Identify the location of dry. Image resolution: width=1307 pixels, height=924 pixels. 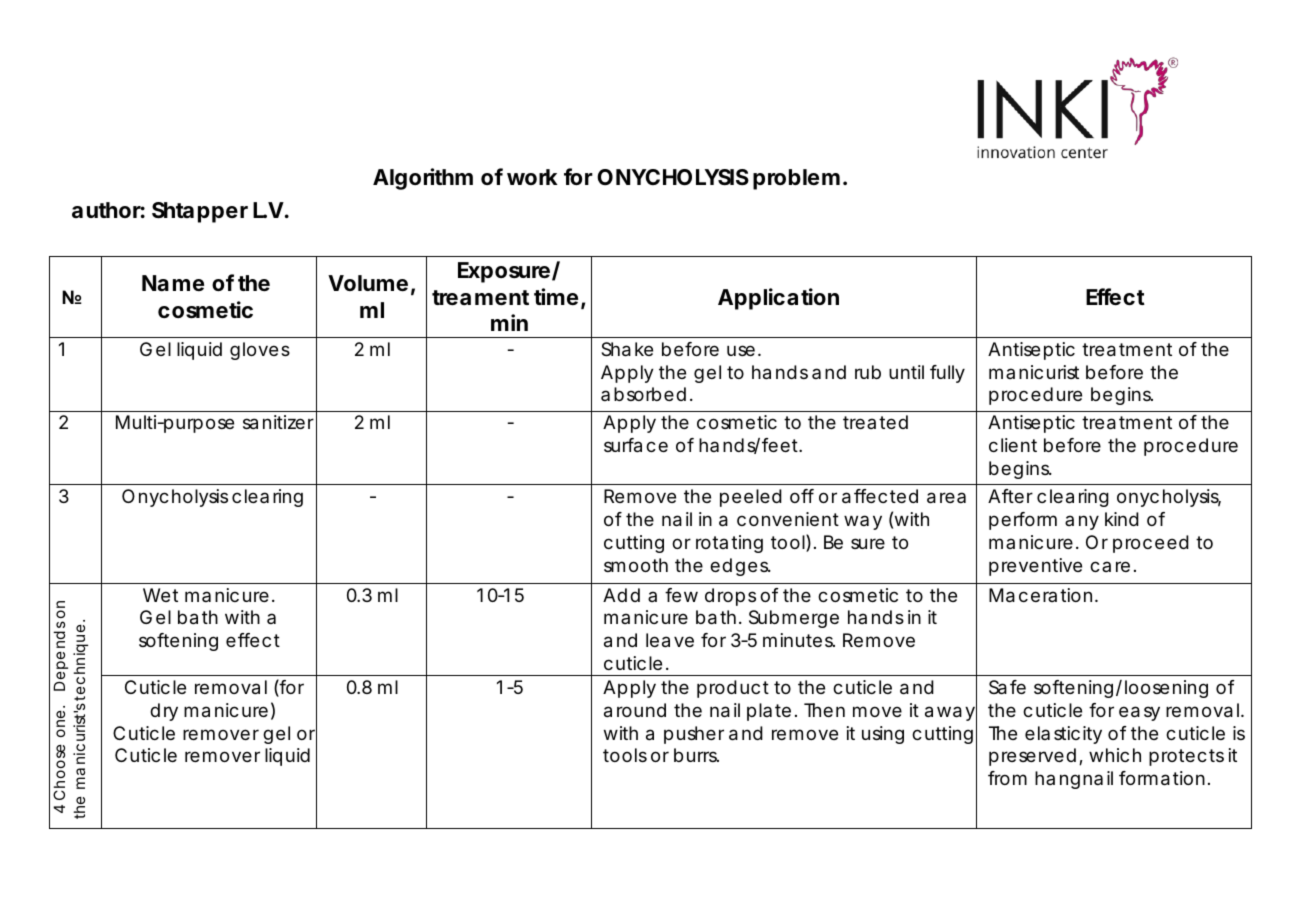
(164, 712).
